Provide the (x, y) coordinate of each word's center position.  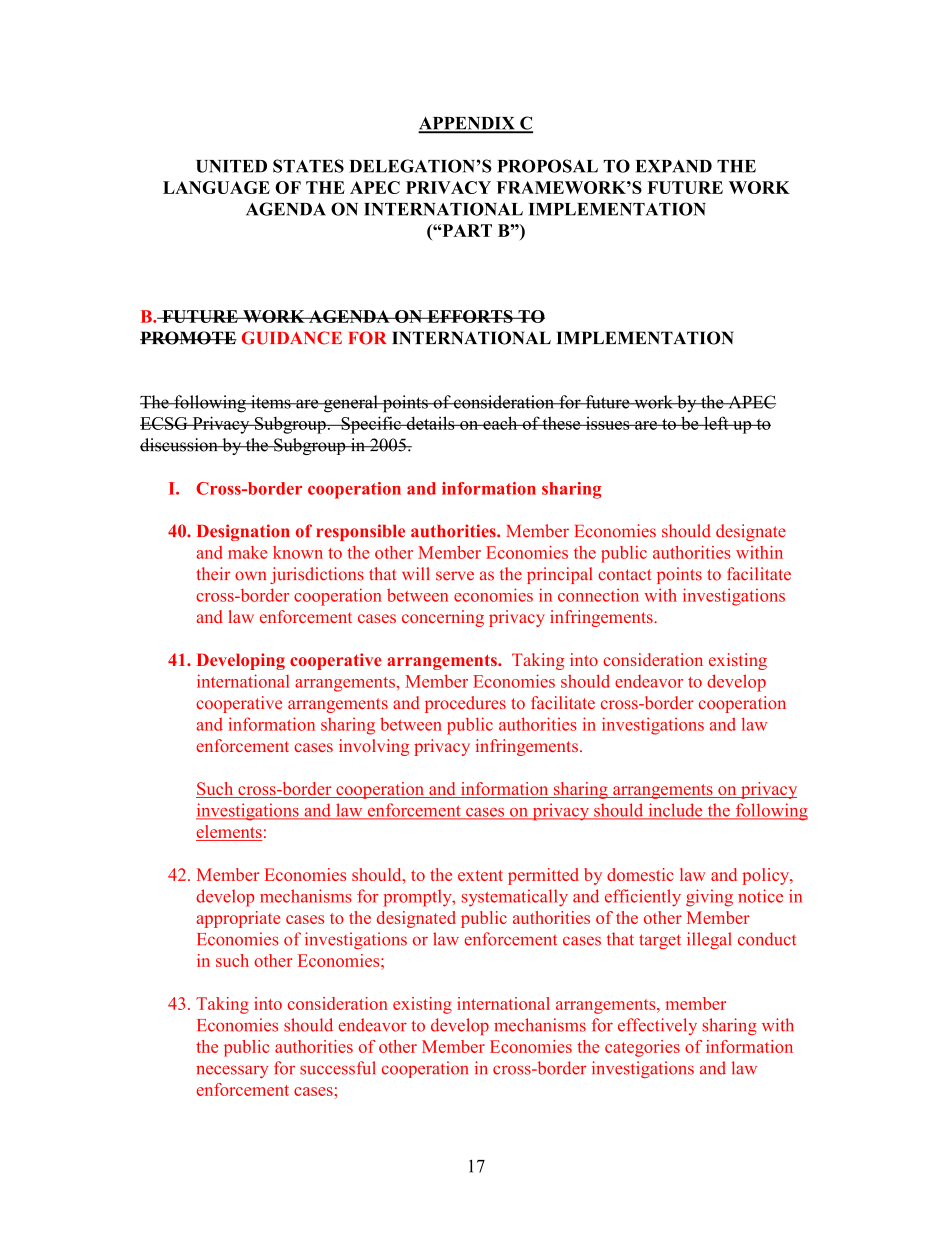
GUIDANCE (292, 338)
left (716, 423)
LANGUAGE (216, 187)
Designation (243, 532)
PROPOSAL (547, 166)
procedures (465, 704)
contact (624, 575)
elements (229, 833)
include (675, 811)
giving (709, 898)
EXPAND (674, 166)
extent (480, 875)
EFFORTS (470, 316)
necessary (232, 1071)
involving (374, 747)
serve (455, 576)
